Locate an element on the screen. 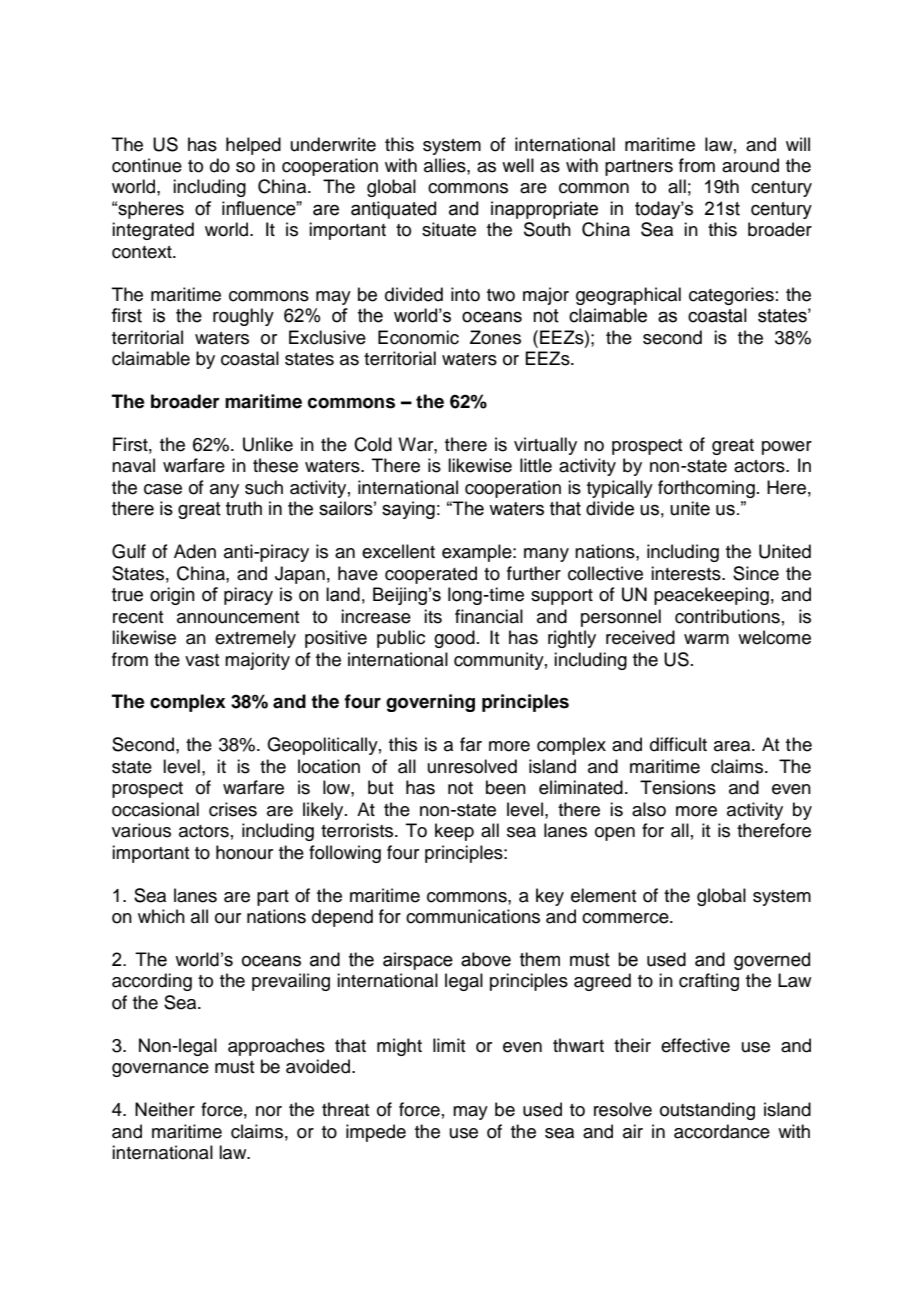 Image resolution: width=924 pixels, height=1309 pixels. also is located at coordinates (649, 809).
